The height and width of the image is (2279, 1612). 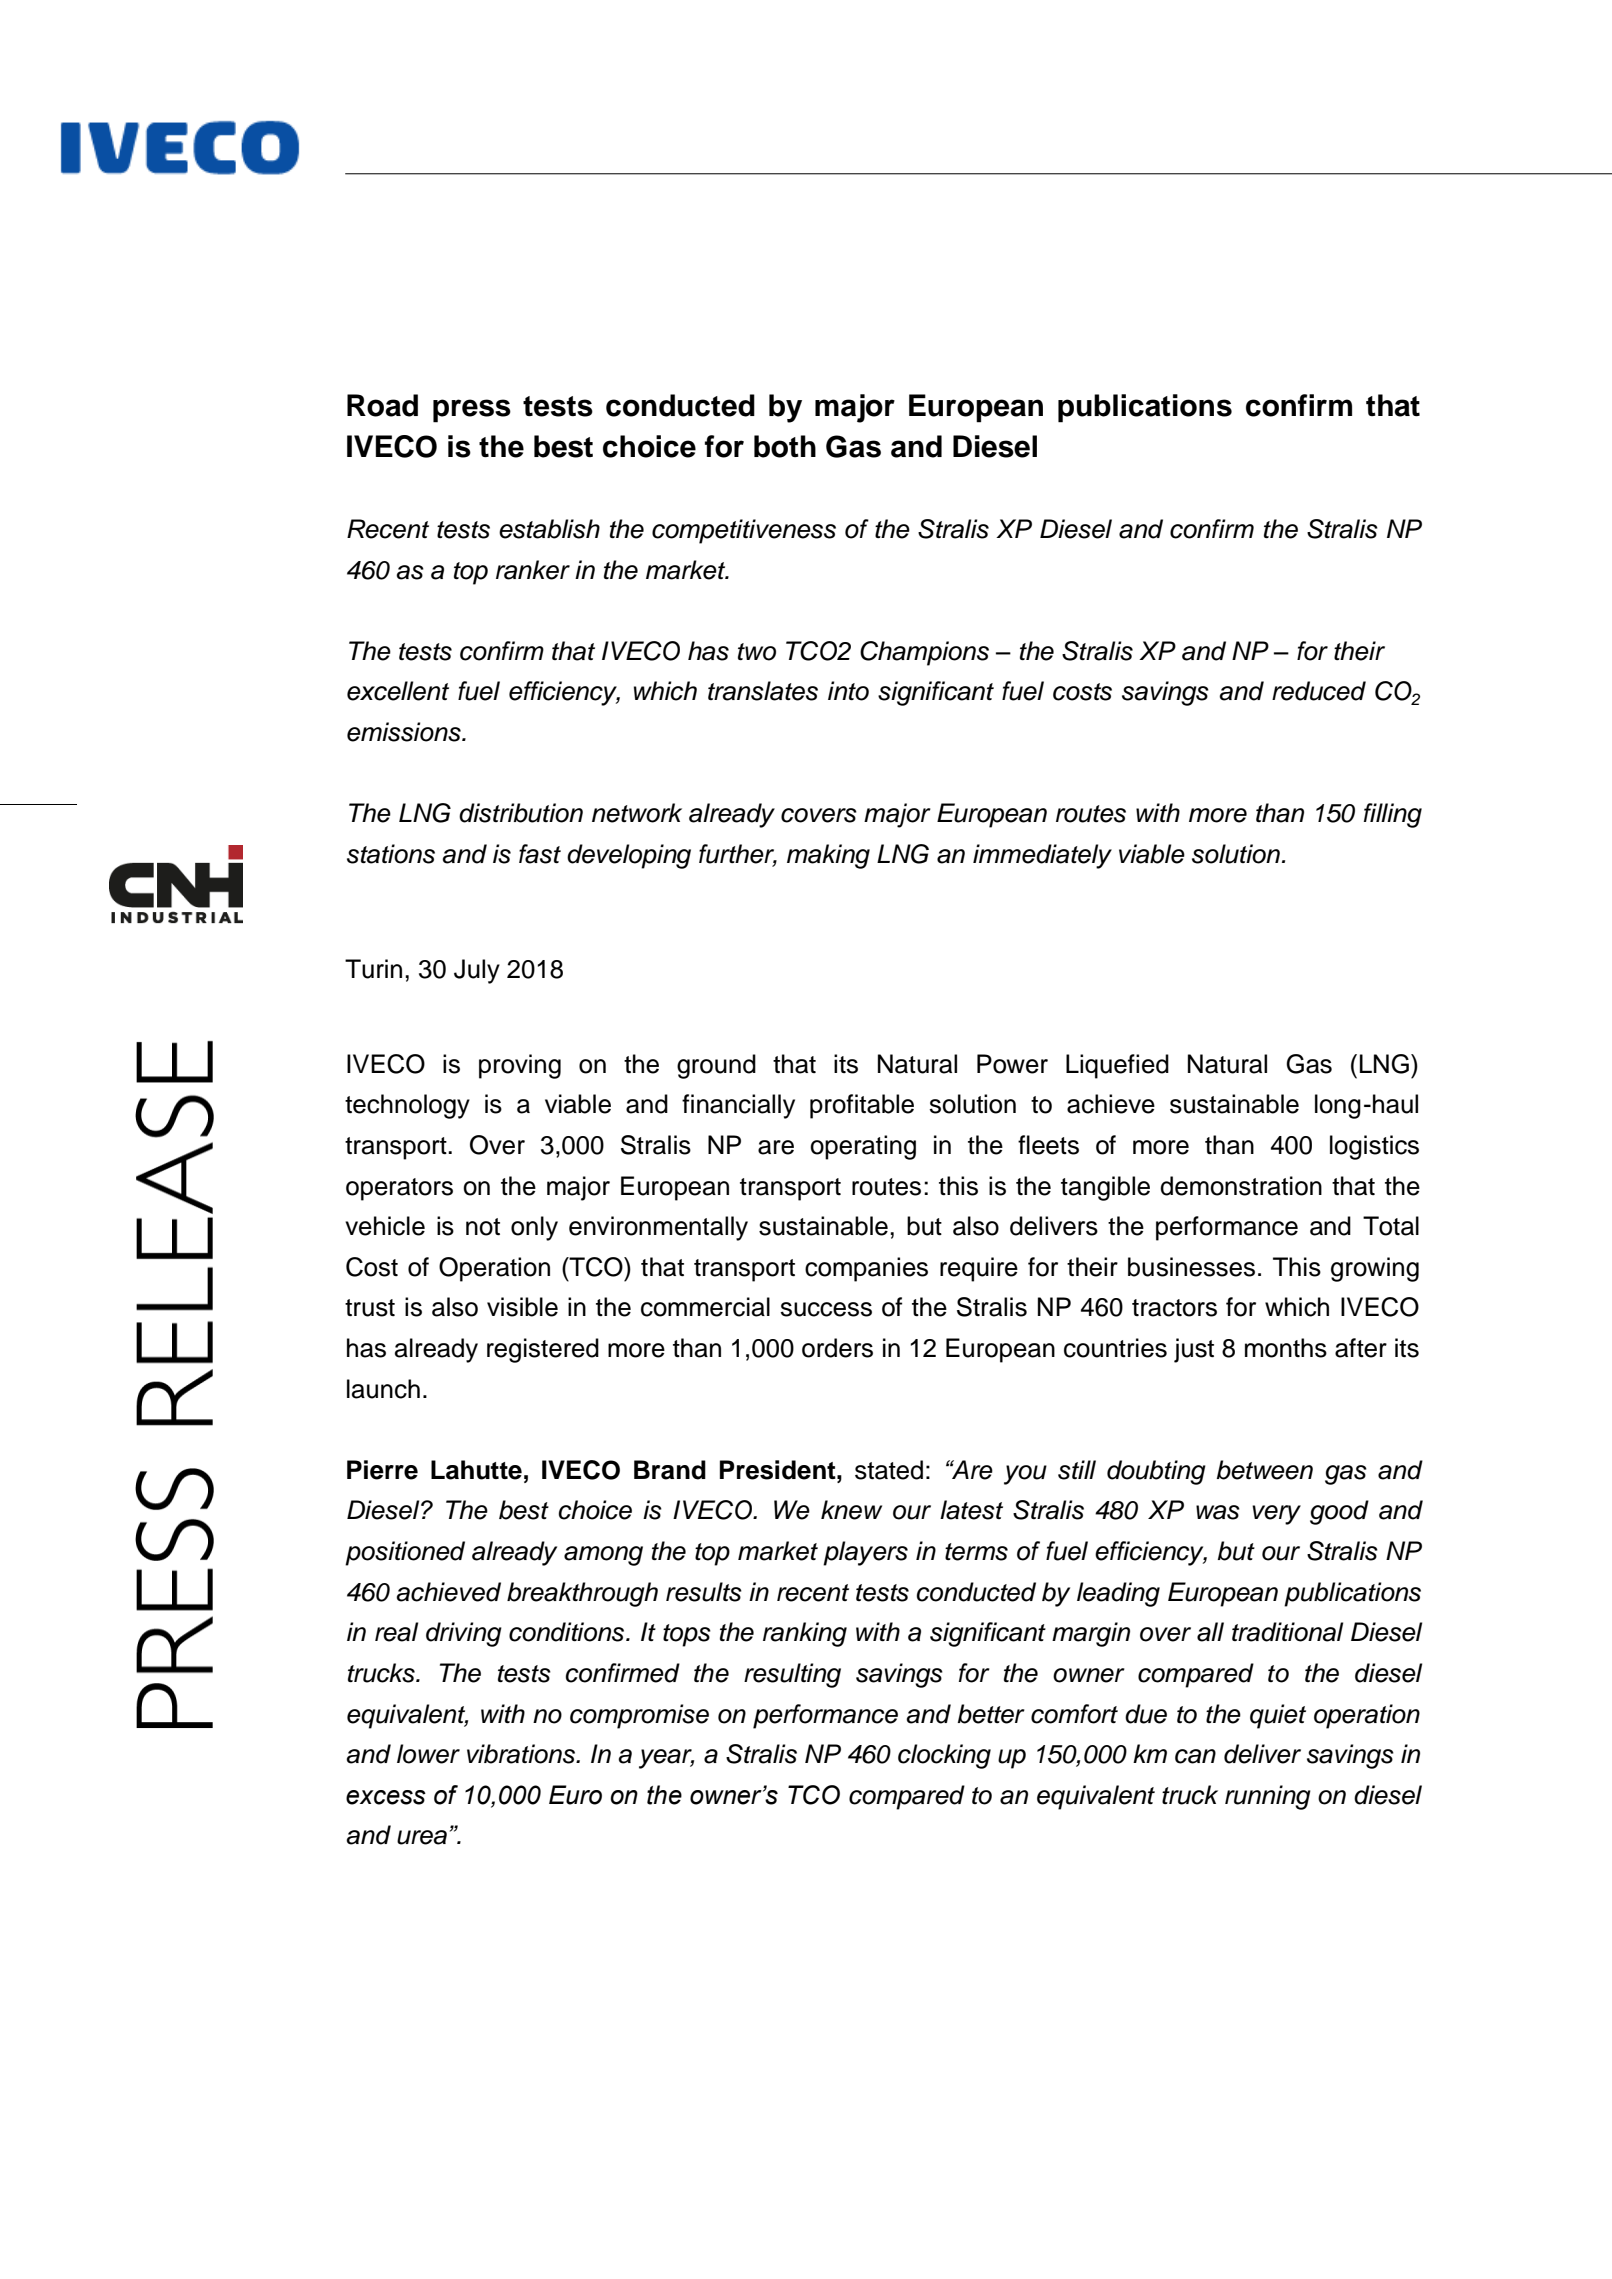 What do you see at coordinates (1241, 1186) in the image?
I see `demonstration` at bounding box center [1241, 1186].
